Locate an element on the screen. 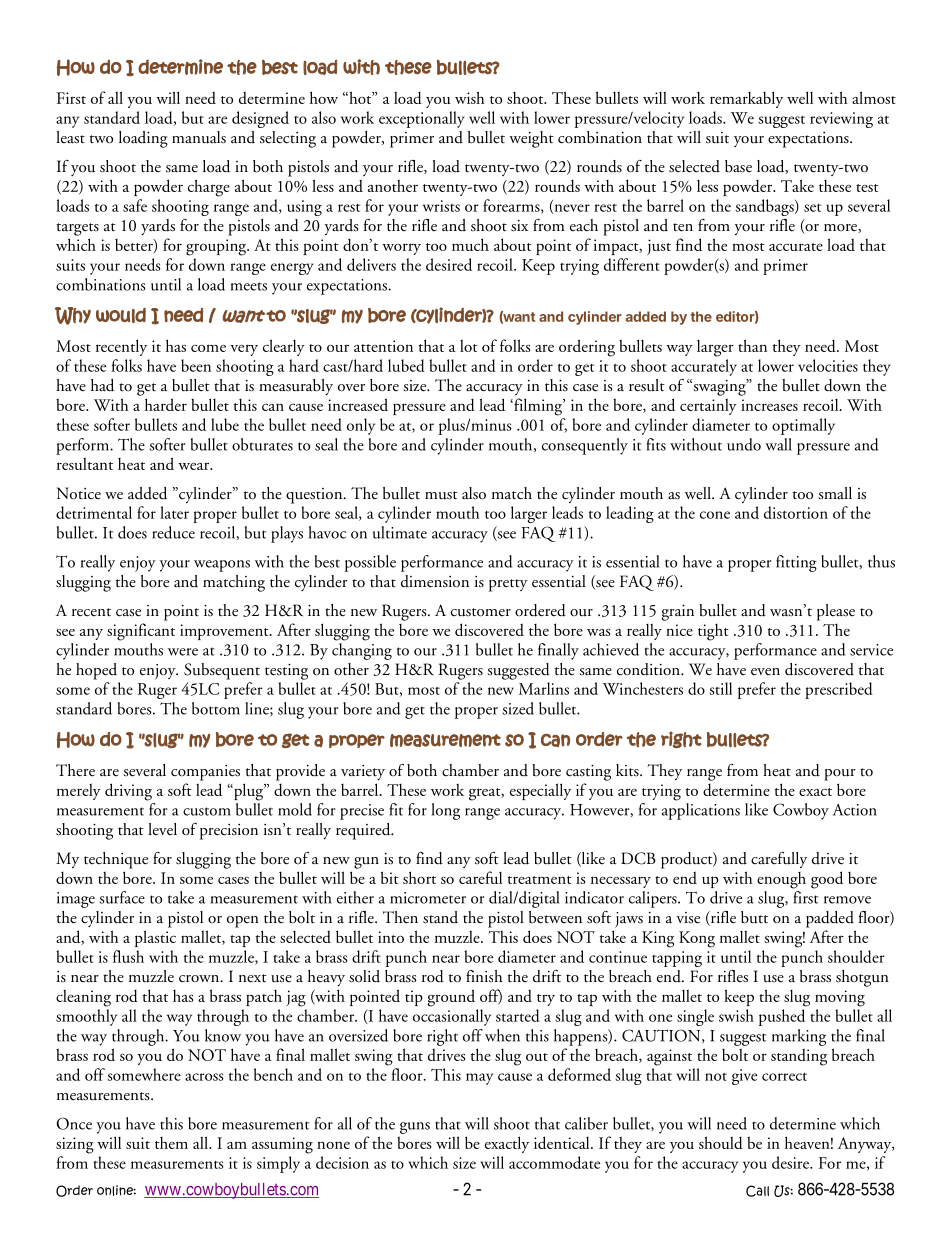 The width and height of the screenshot is (952, 1233). manuals is located at coordinates (199, 137).
